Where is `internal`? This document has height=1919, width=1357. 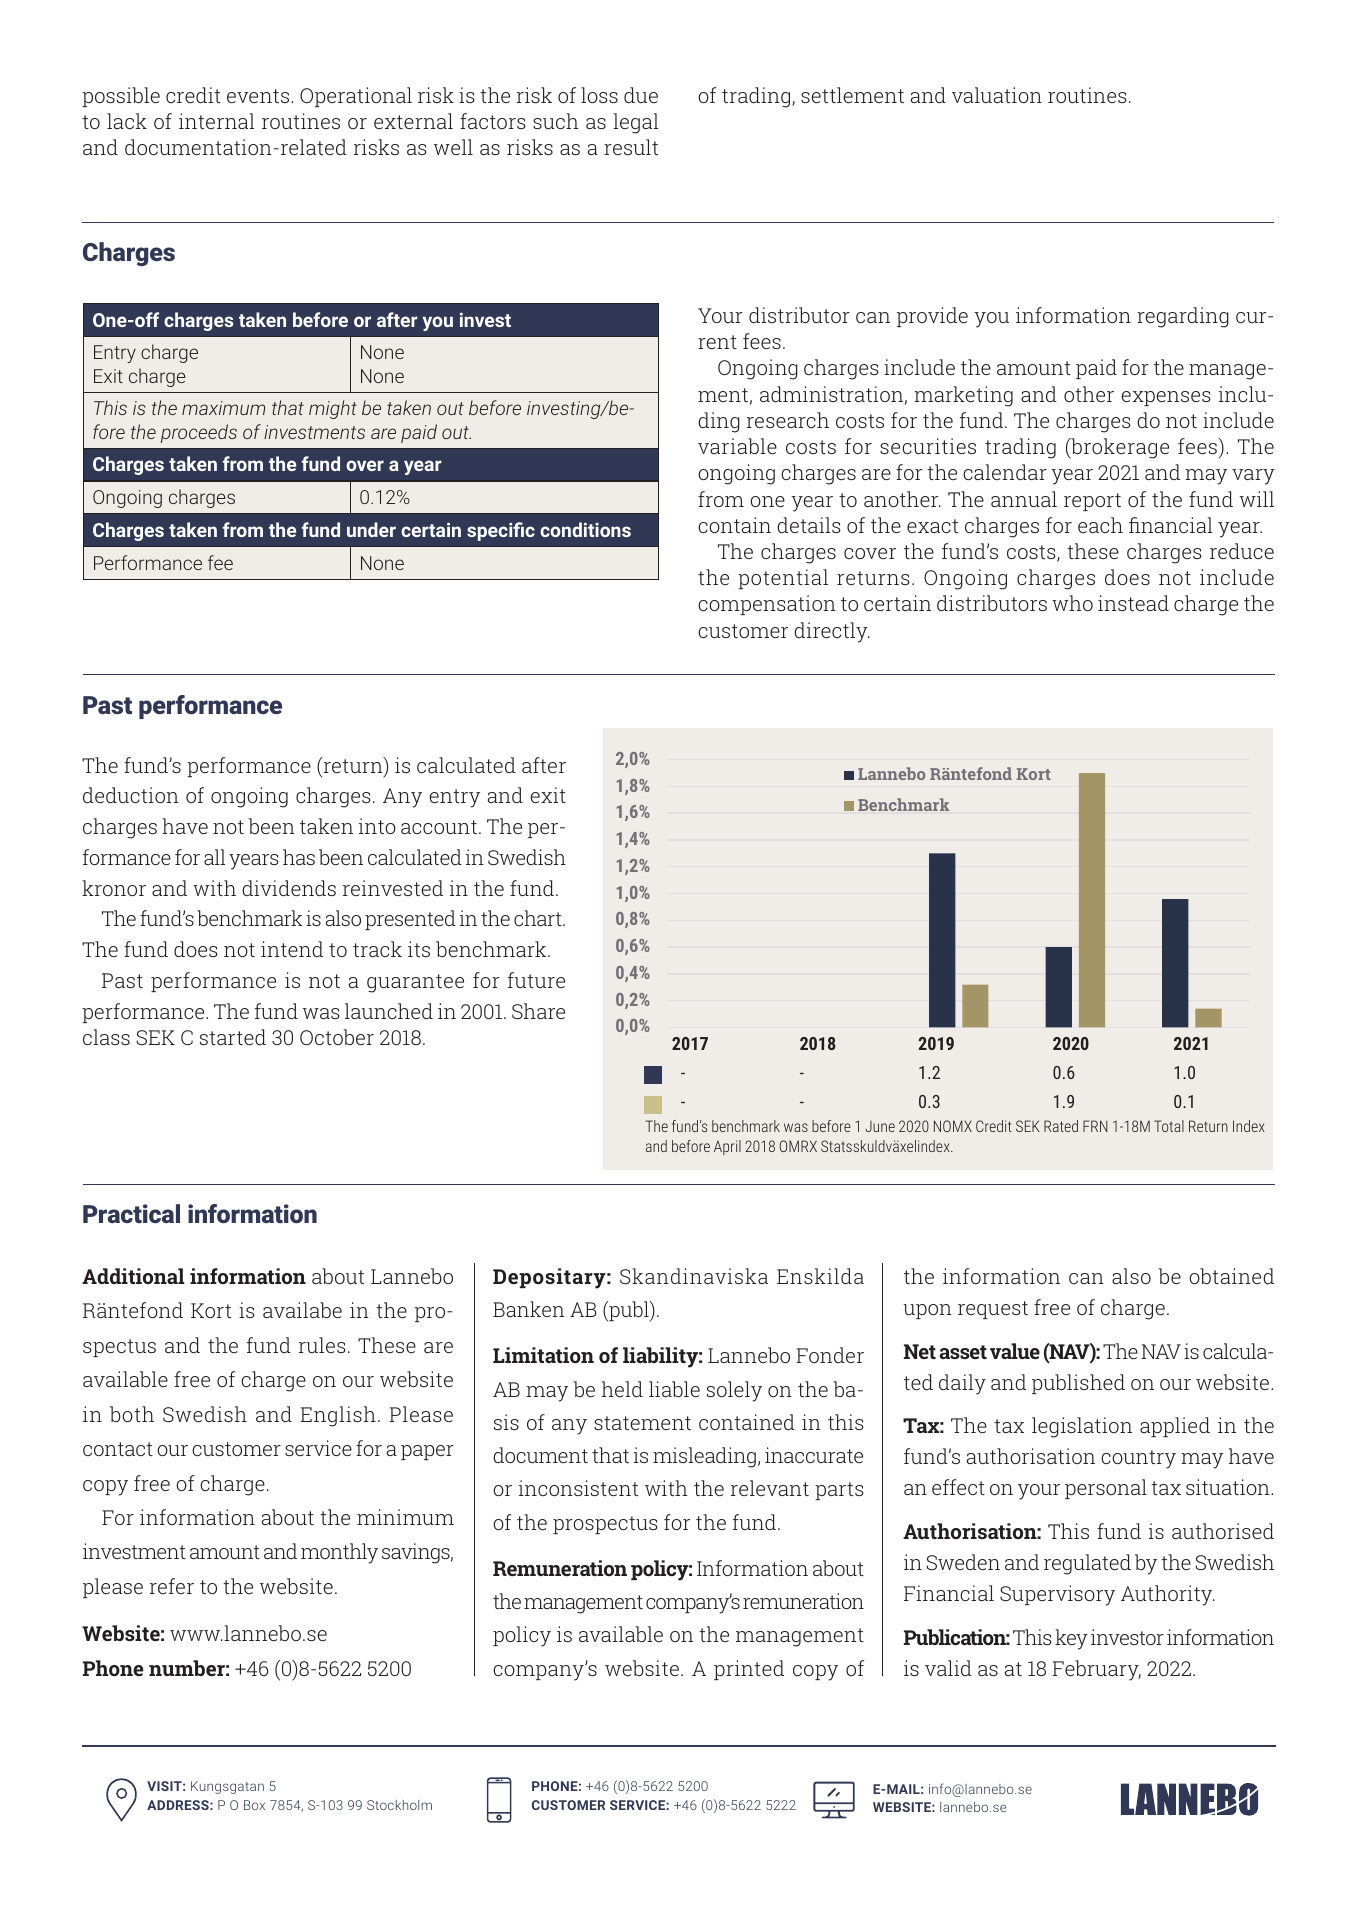 internal is located at coordinates (216, 121).
